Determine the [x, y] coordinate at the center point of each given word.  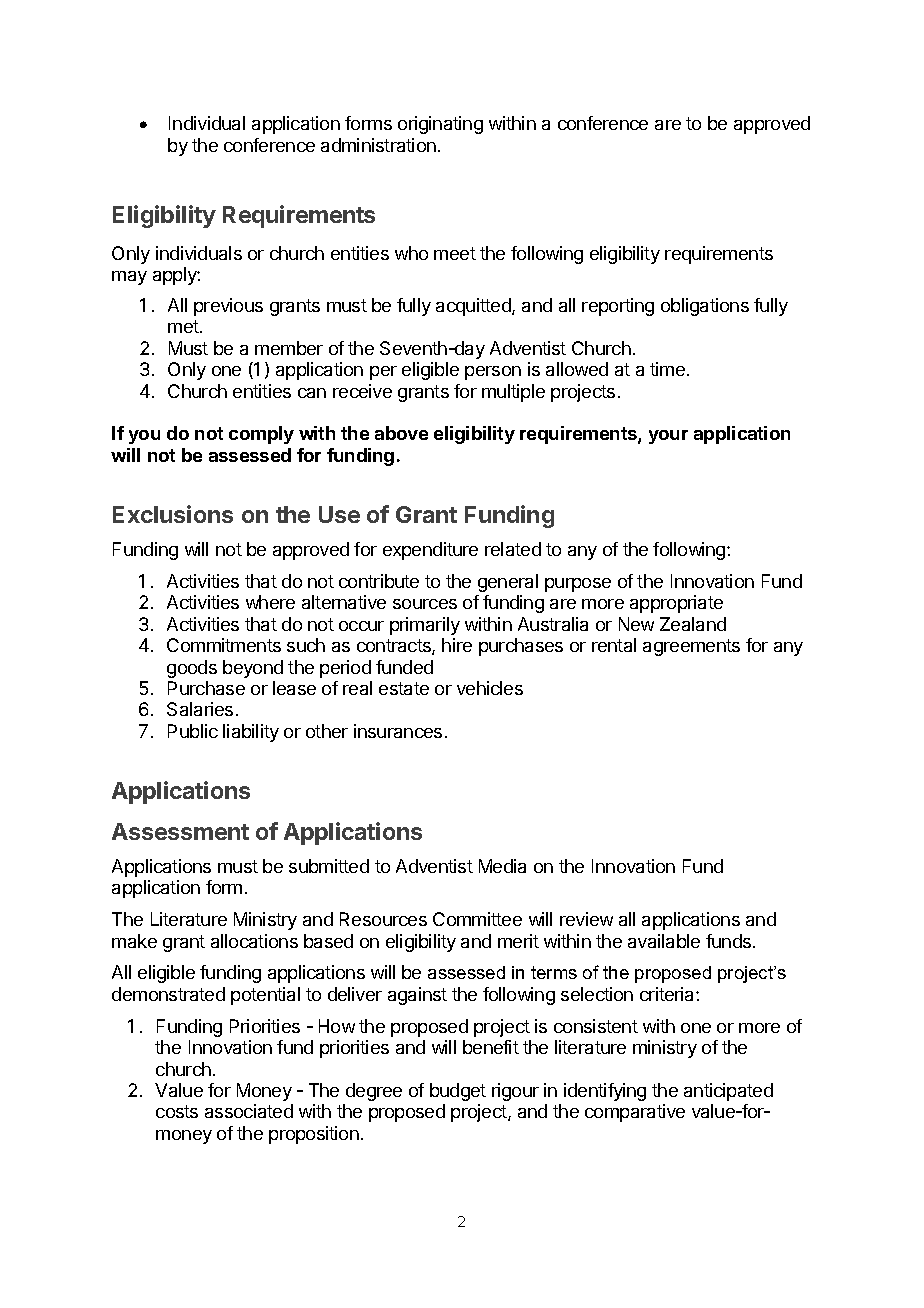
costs [177, 1111]
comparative [635, 1113]
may [129, 278]
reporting [618, 307]
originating [440, 125]
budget [458, 1092]
